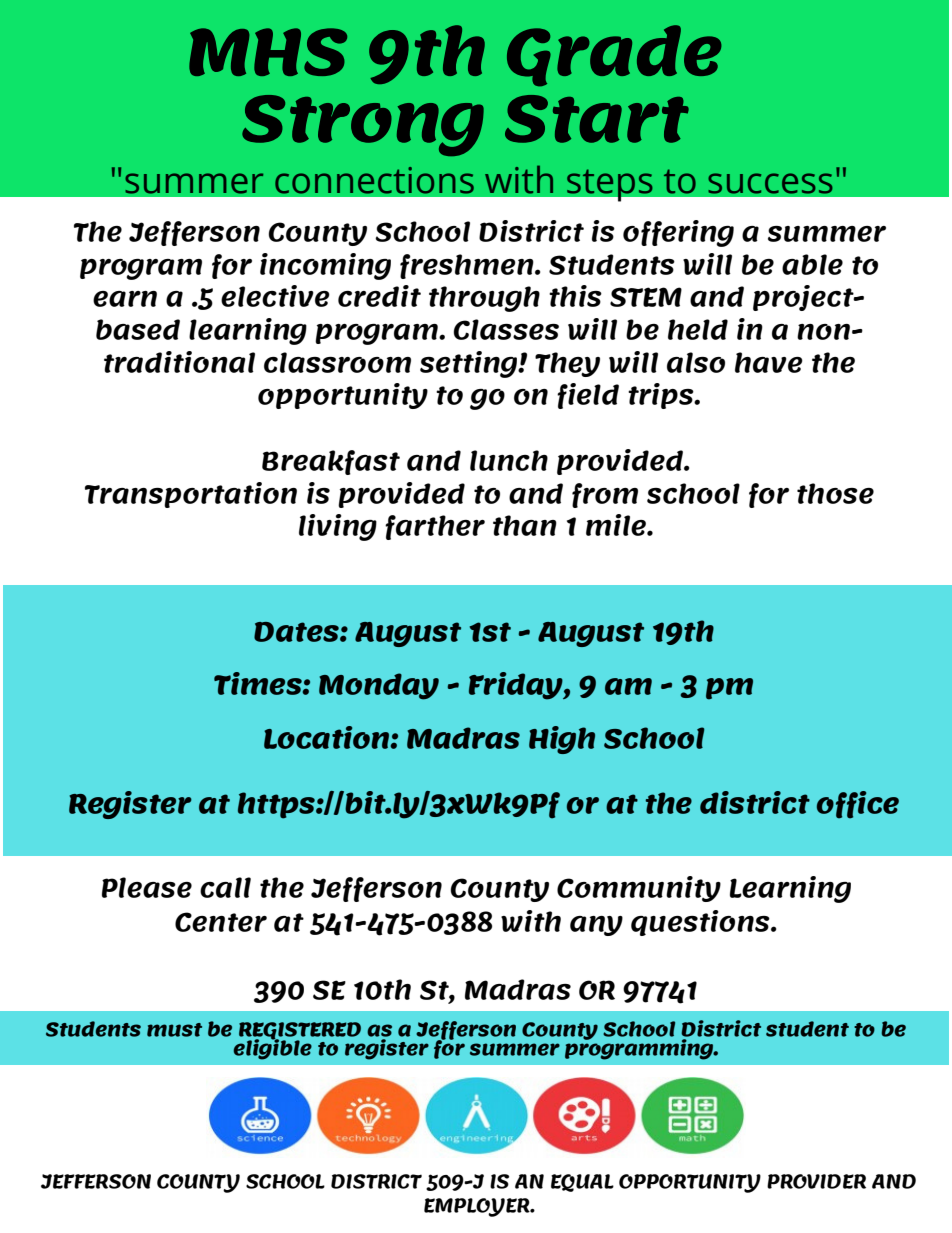  I want to click on Start, so click(597, 119).
